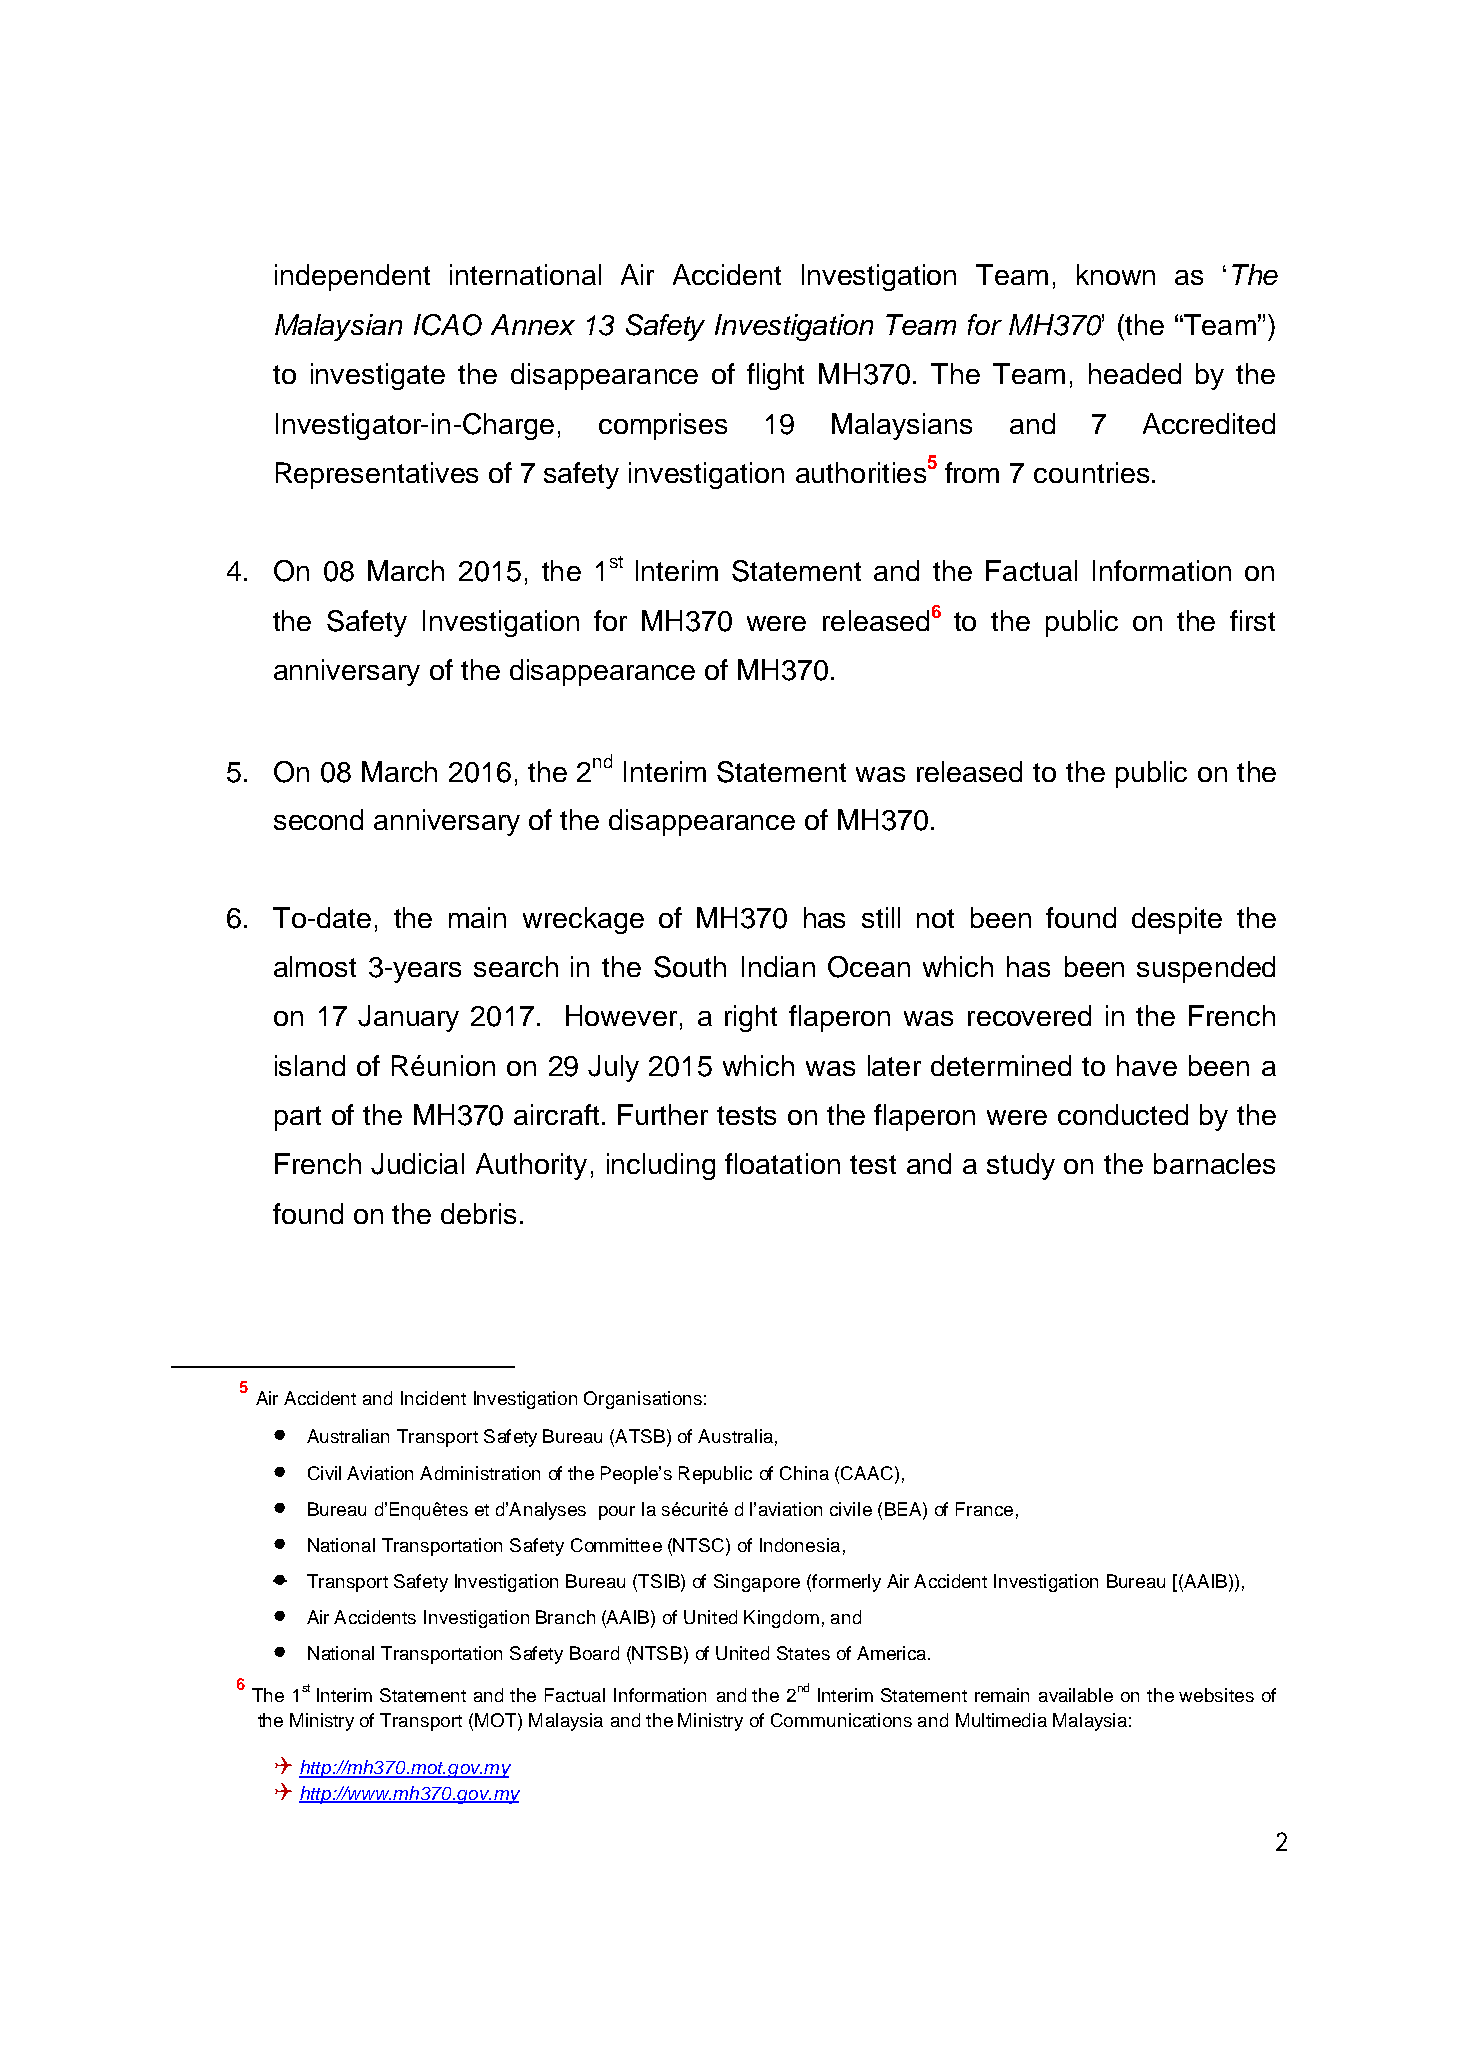 This image has width=1458, height=2063. What do you see at coordinates (448, 325) in the image?
I see `ICAO` at bounding box center [448, 325].
